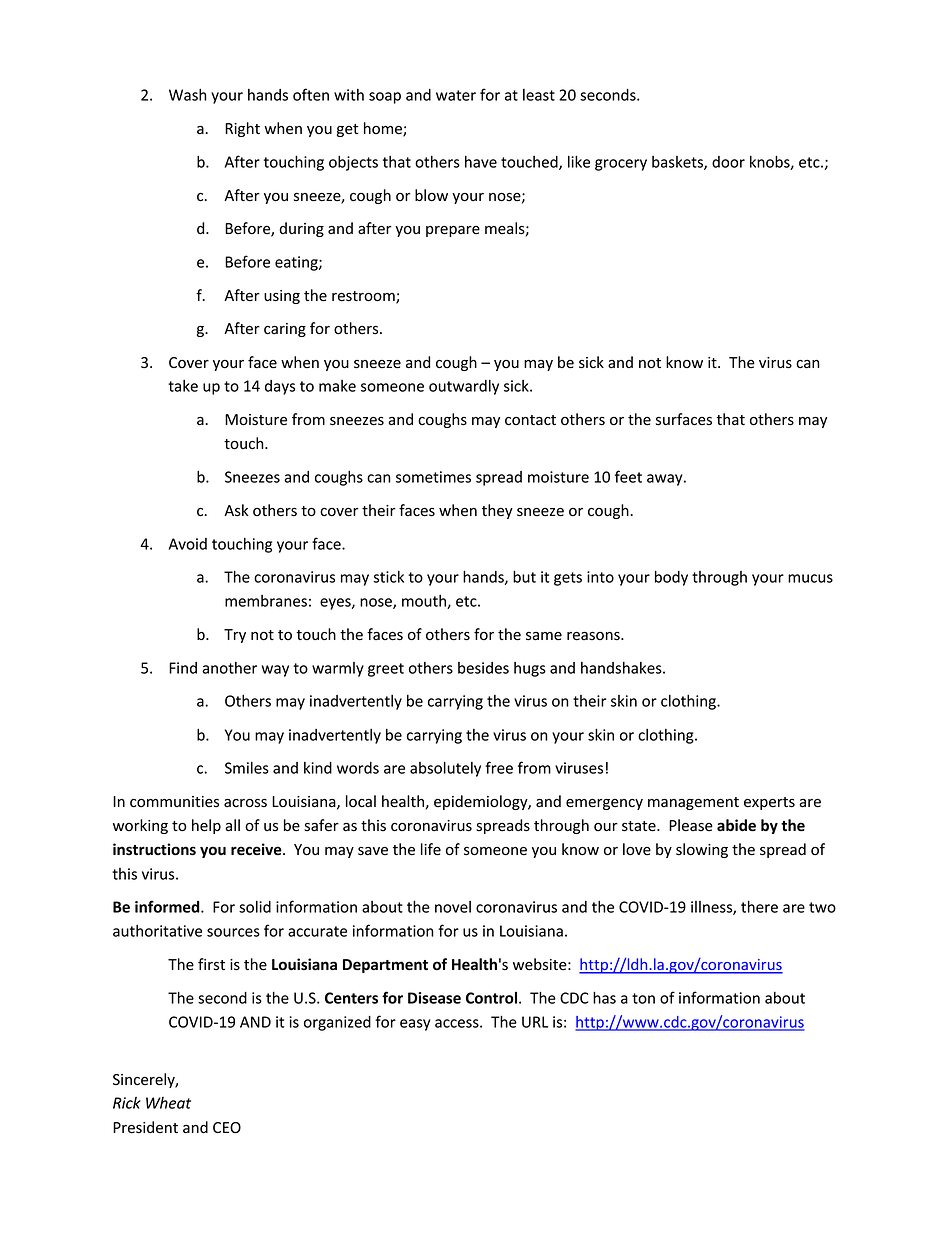  Describe the element at coordinates (671, 578) in the document. I see `body` at that location.
